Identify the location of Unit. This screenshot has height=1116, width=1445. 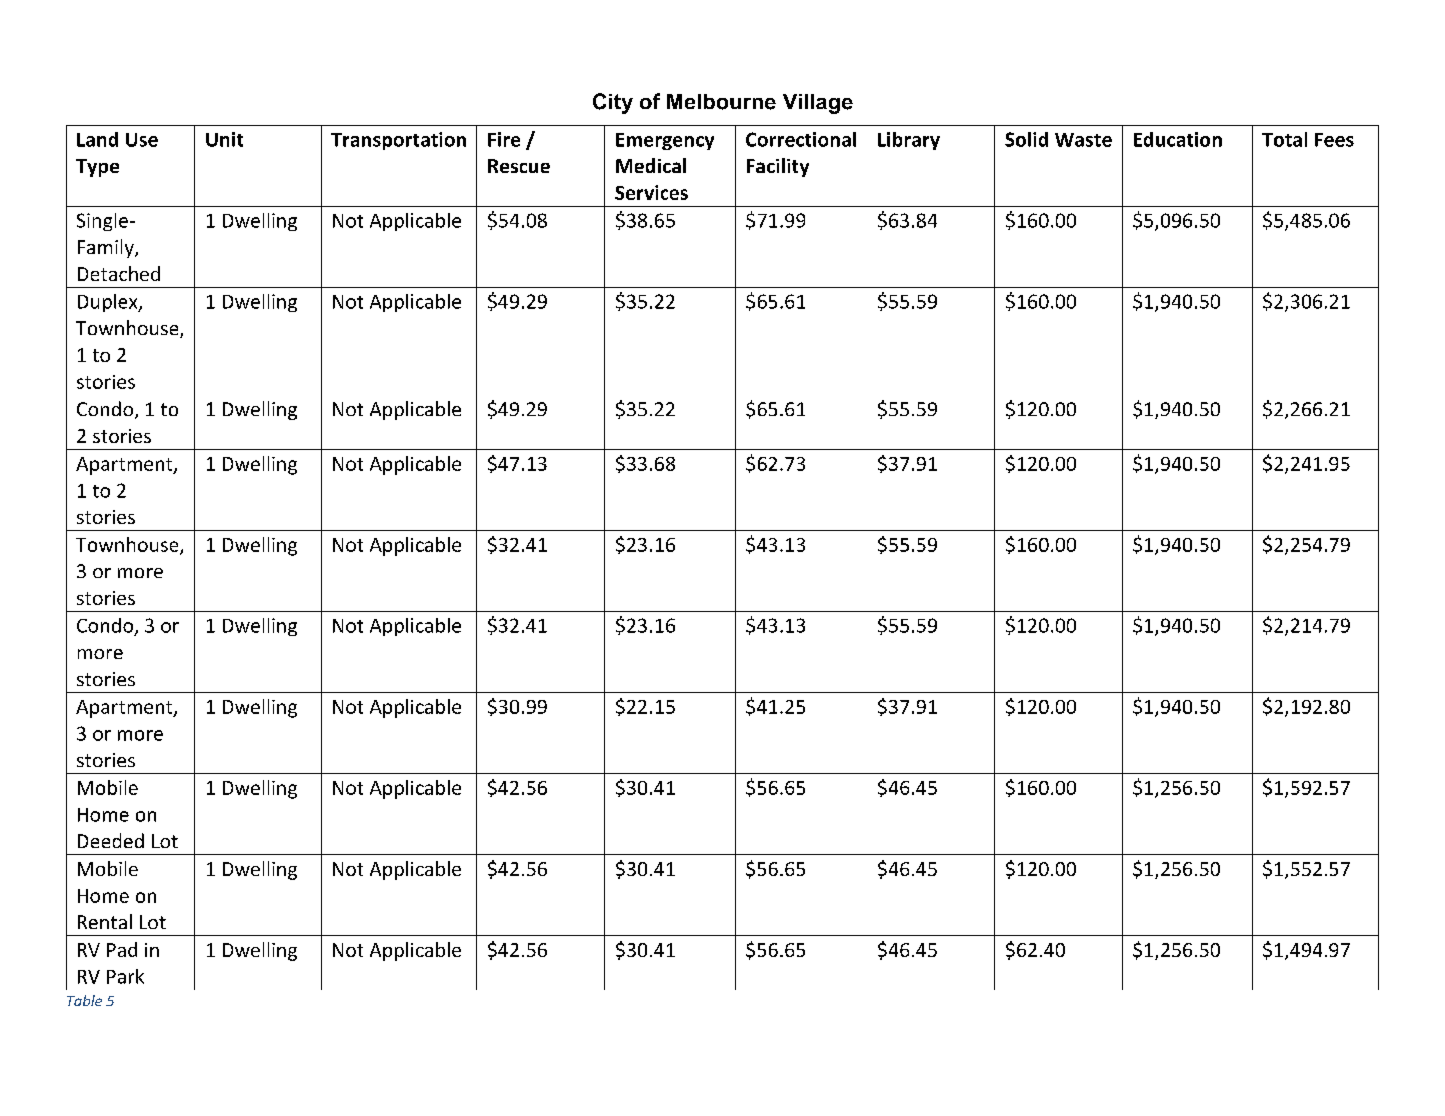
(224, 139).
